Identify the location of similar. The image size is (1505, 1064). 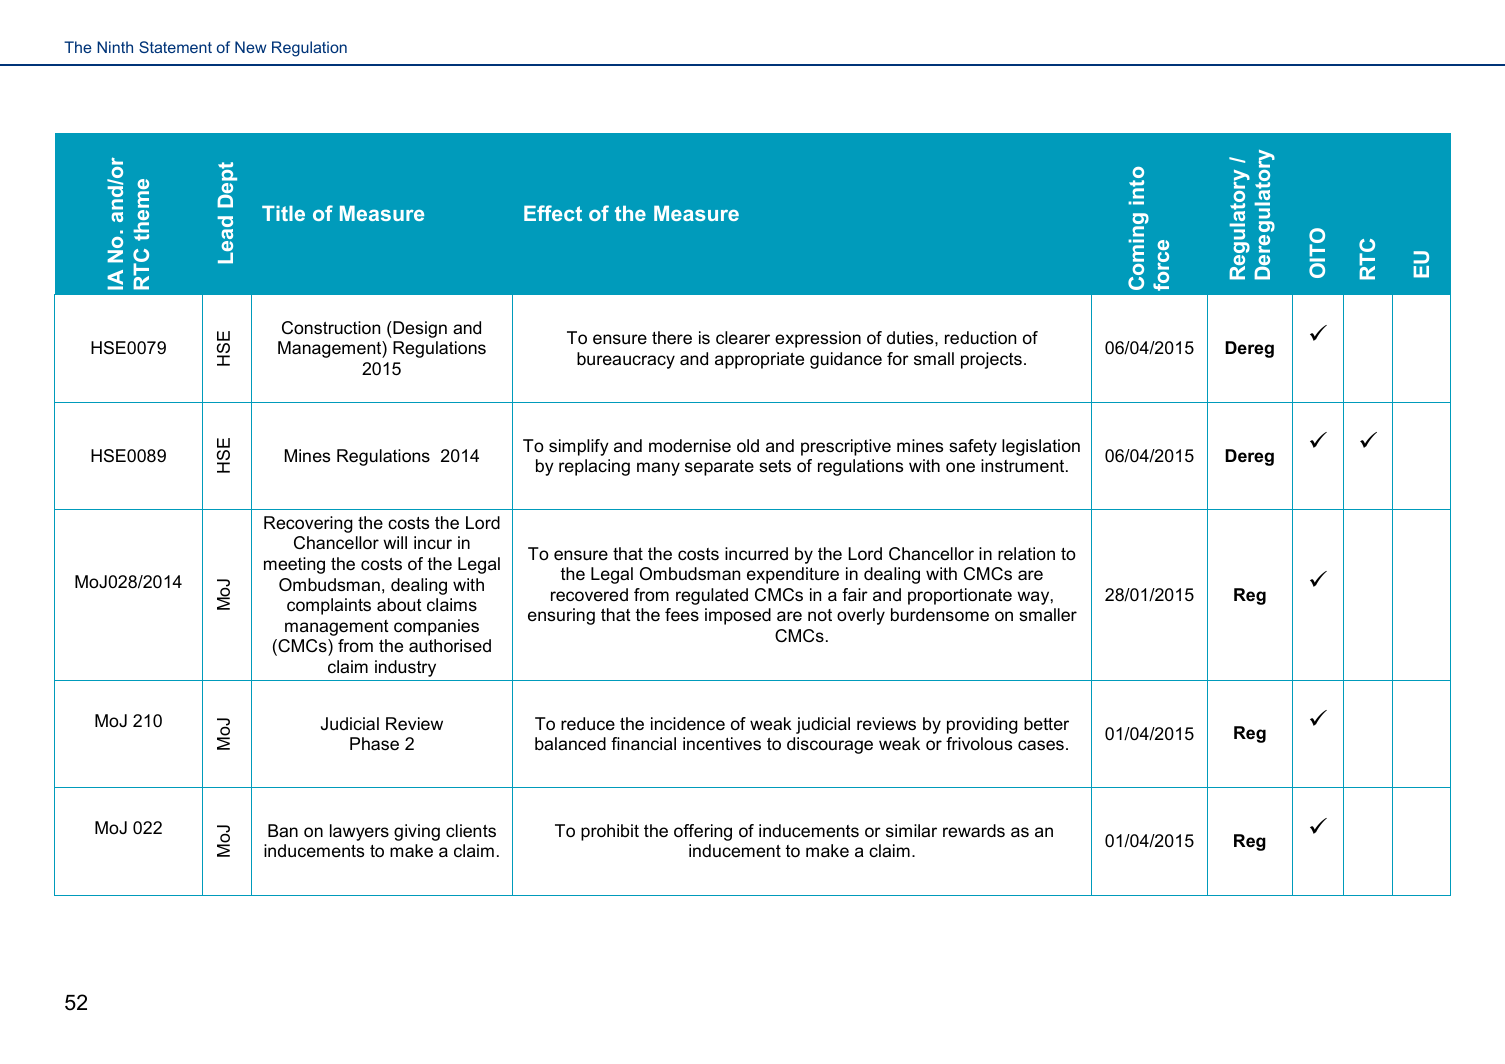
(911, 830).
